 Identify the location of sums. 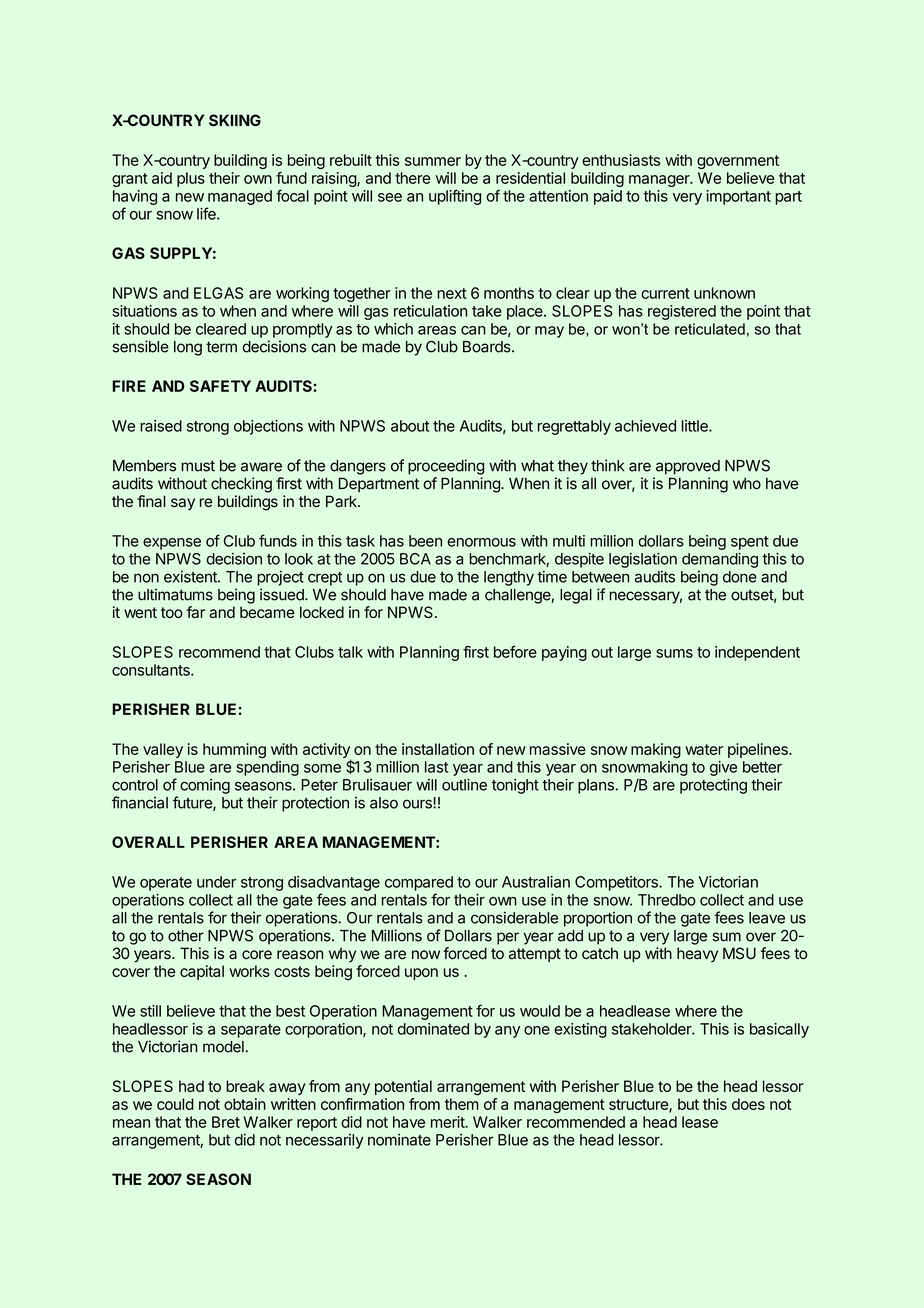
(674, 653).
